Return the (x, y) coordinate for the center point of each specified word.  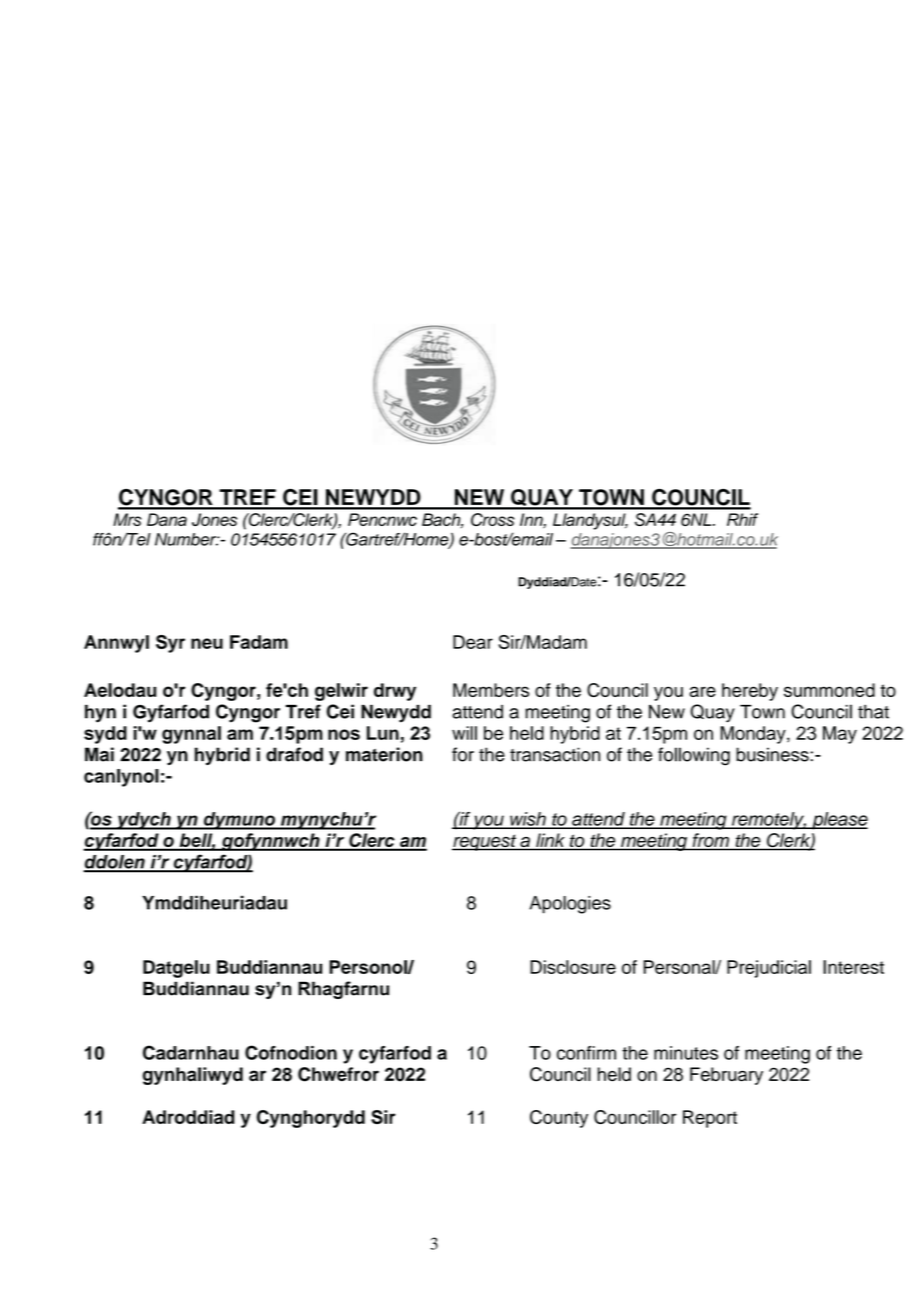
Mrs (127, 519)
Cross (492, 519)
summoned (829, 690)
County (559, 1119)
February (726, 1076)
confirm (586, 1053)
